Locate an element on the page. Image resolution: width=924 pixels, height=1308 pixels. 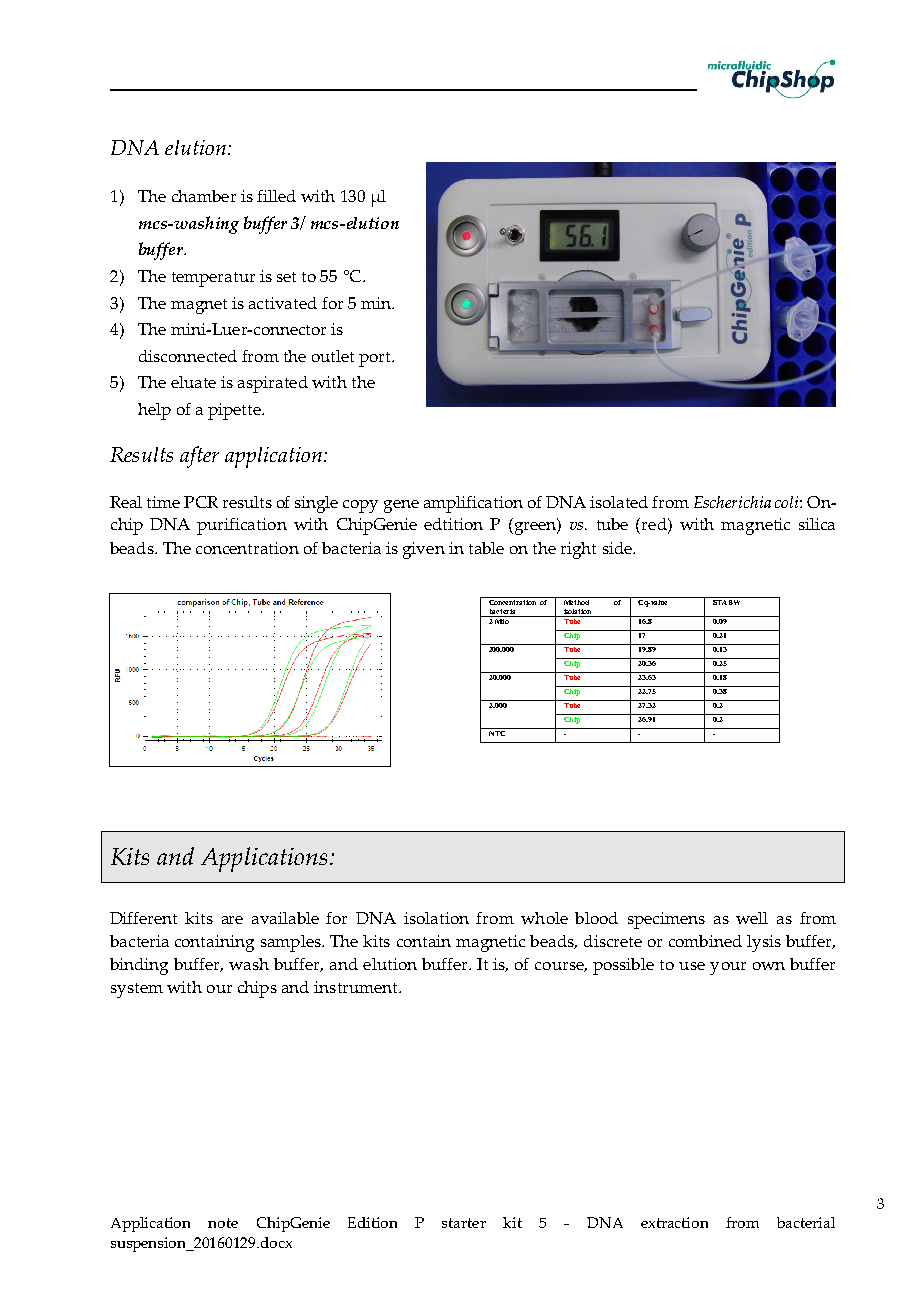
purification is located at coordinates (242, 526).
